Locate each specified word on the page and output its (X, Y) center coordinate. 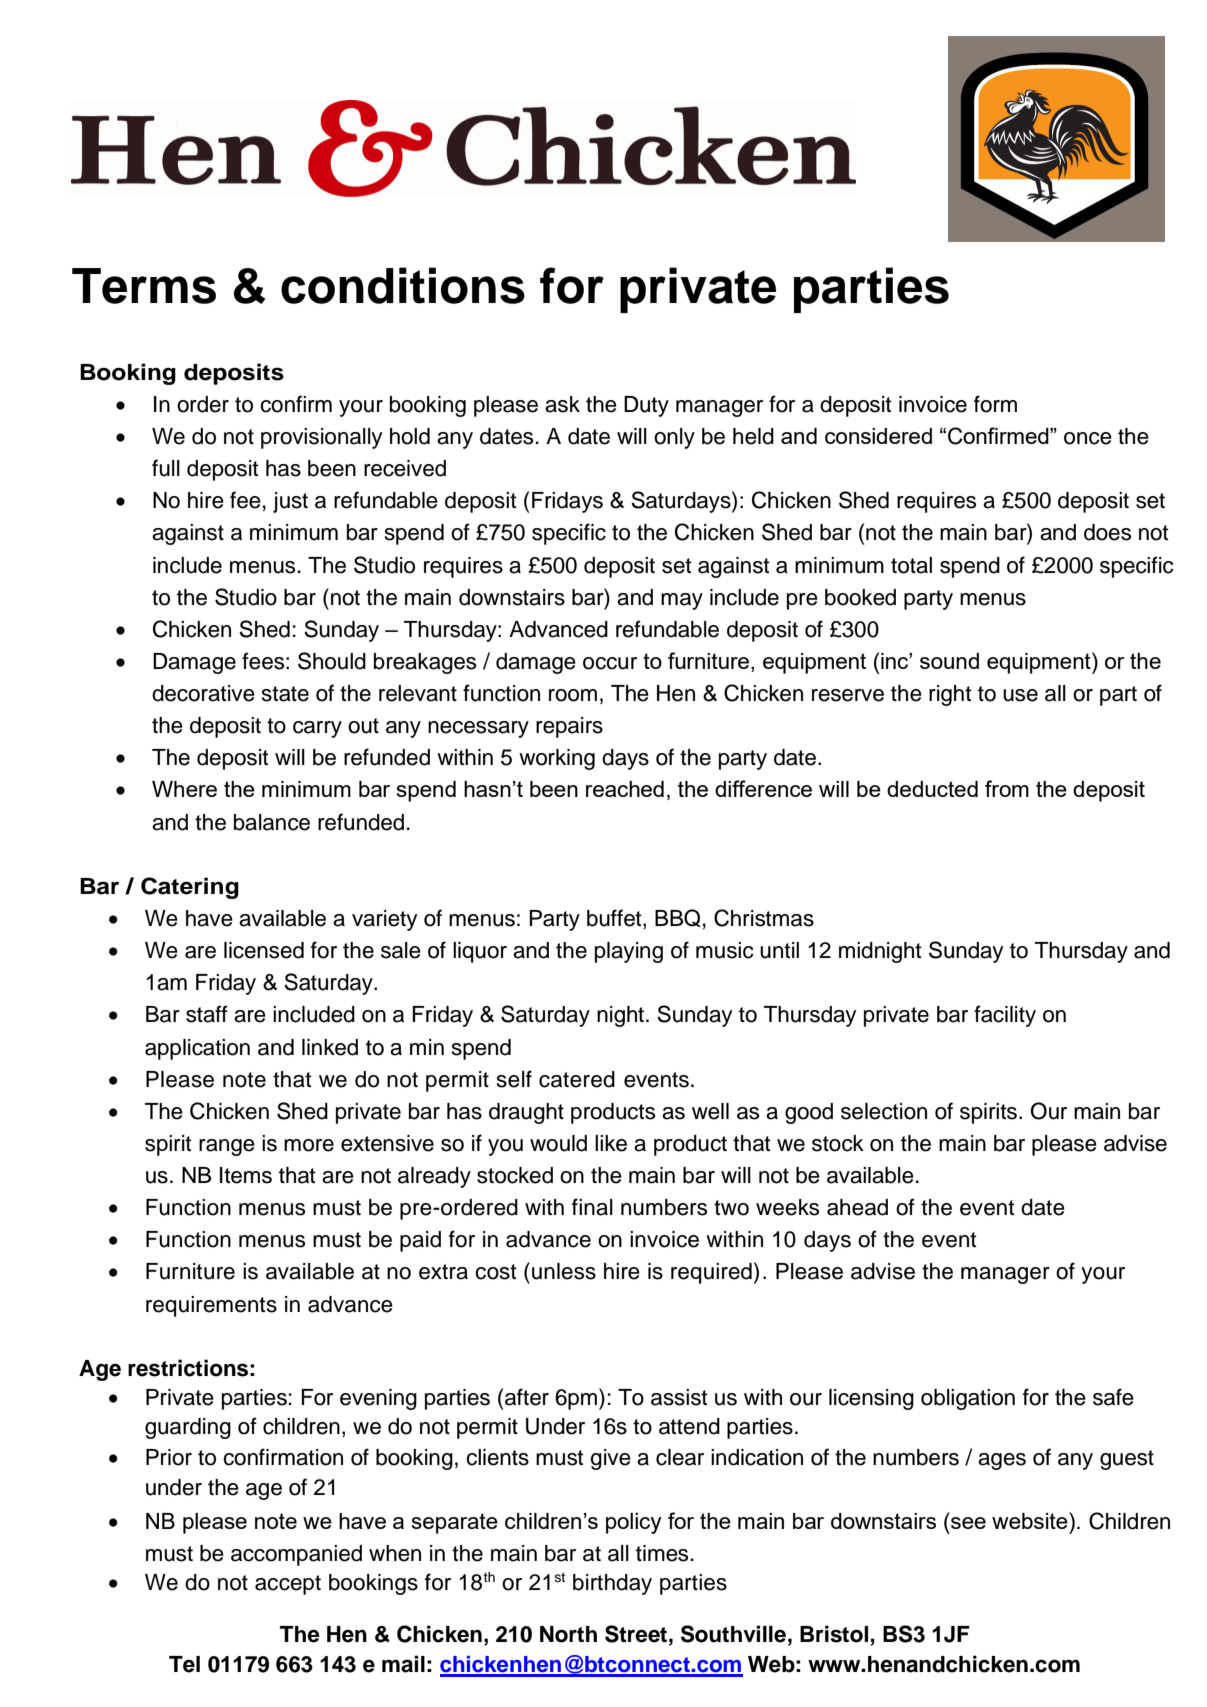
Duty (646, 406)
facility (1005, 1016)
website (1031, 1520)
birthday (612, 1584)
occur (610, 663)
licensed (264, 950)
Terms (144, 286)
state (285, 694)
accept (288, 1585)
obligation (968, 1399)
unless (564, 1271)
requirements (211, 1306)
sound (949, 661)
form (995, 404)
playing (629, 952)
